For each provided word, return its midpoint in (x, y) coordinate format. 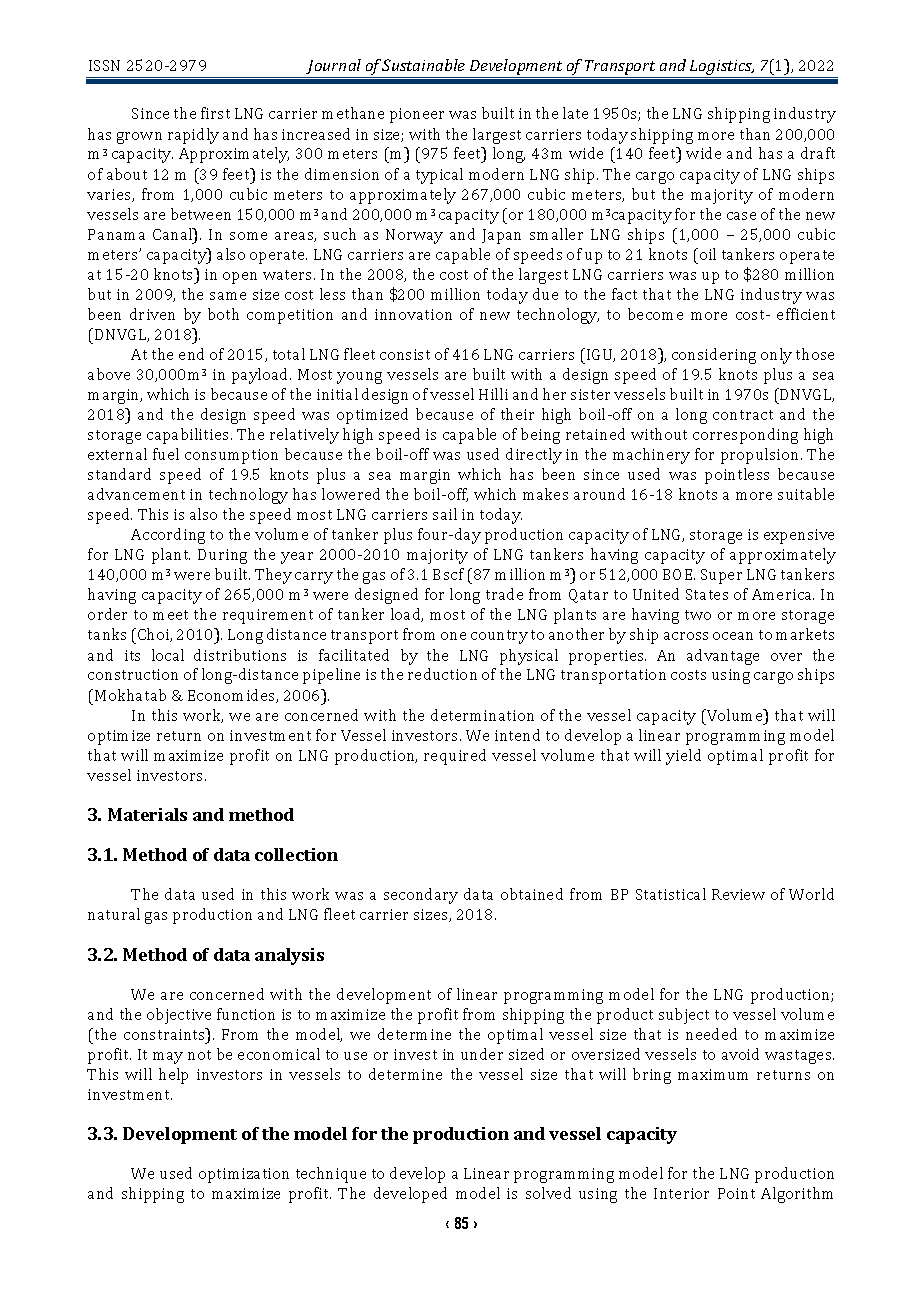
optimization (244, 1175)
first (215, 113)
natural (114, 914)
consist (405, 354)
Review (738, 894)
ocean (733, 636)
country (499, 637)
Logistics (721, 69)
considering (714, 356)
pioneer (417, 115)
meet (170, 615)
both (223, 314)
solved (548, 1193)
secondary (421, 896)
